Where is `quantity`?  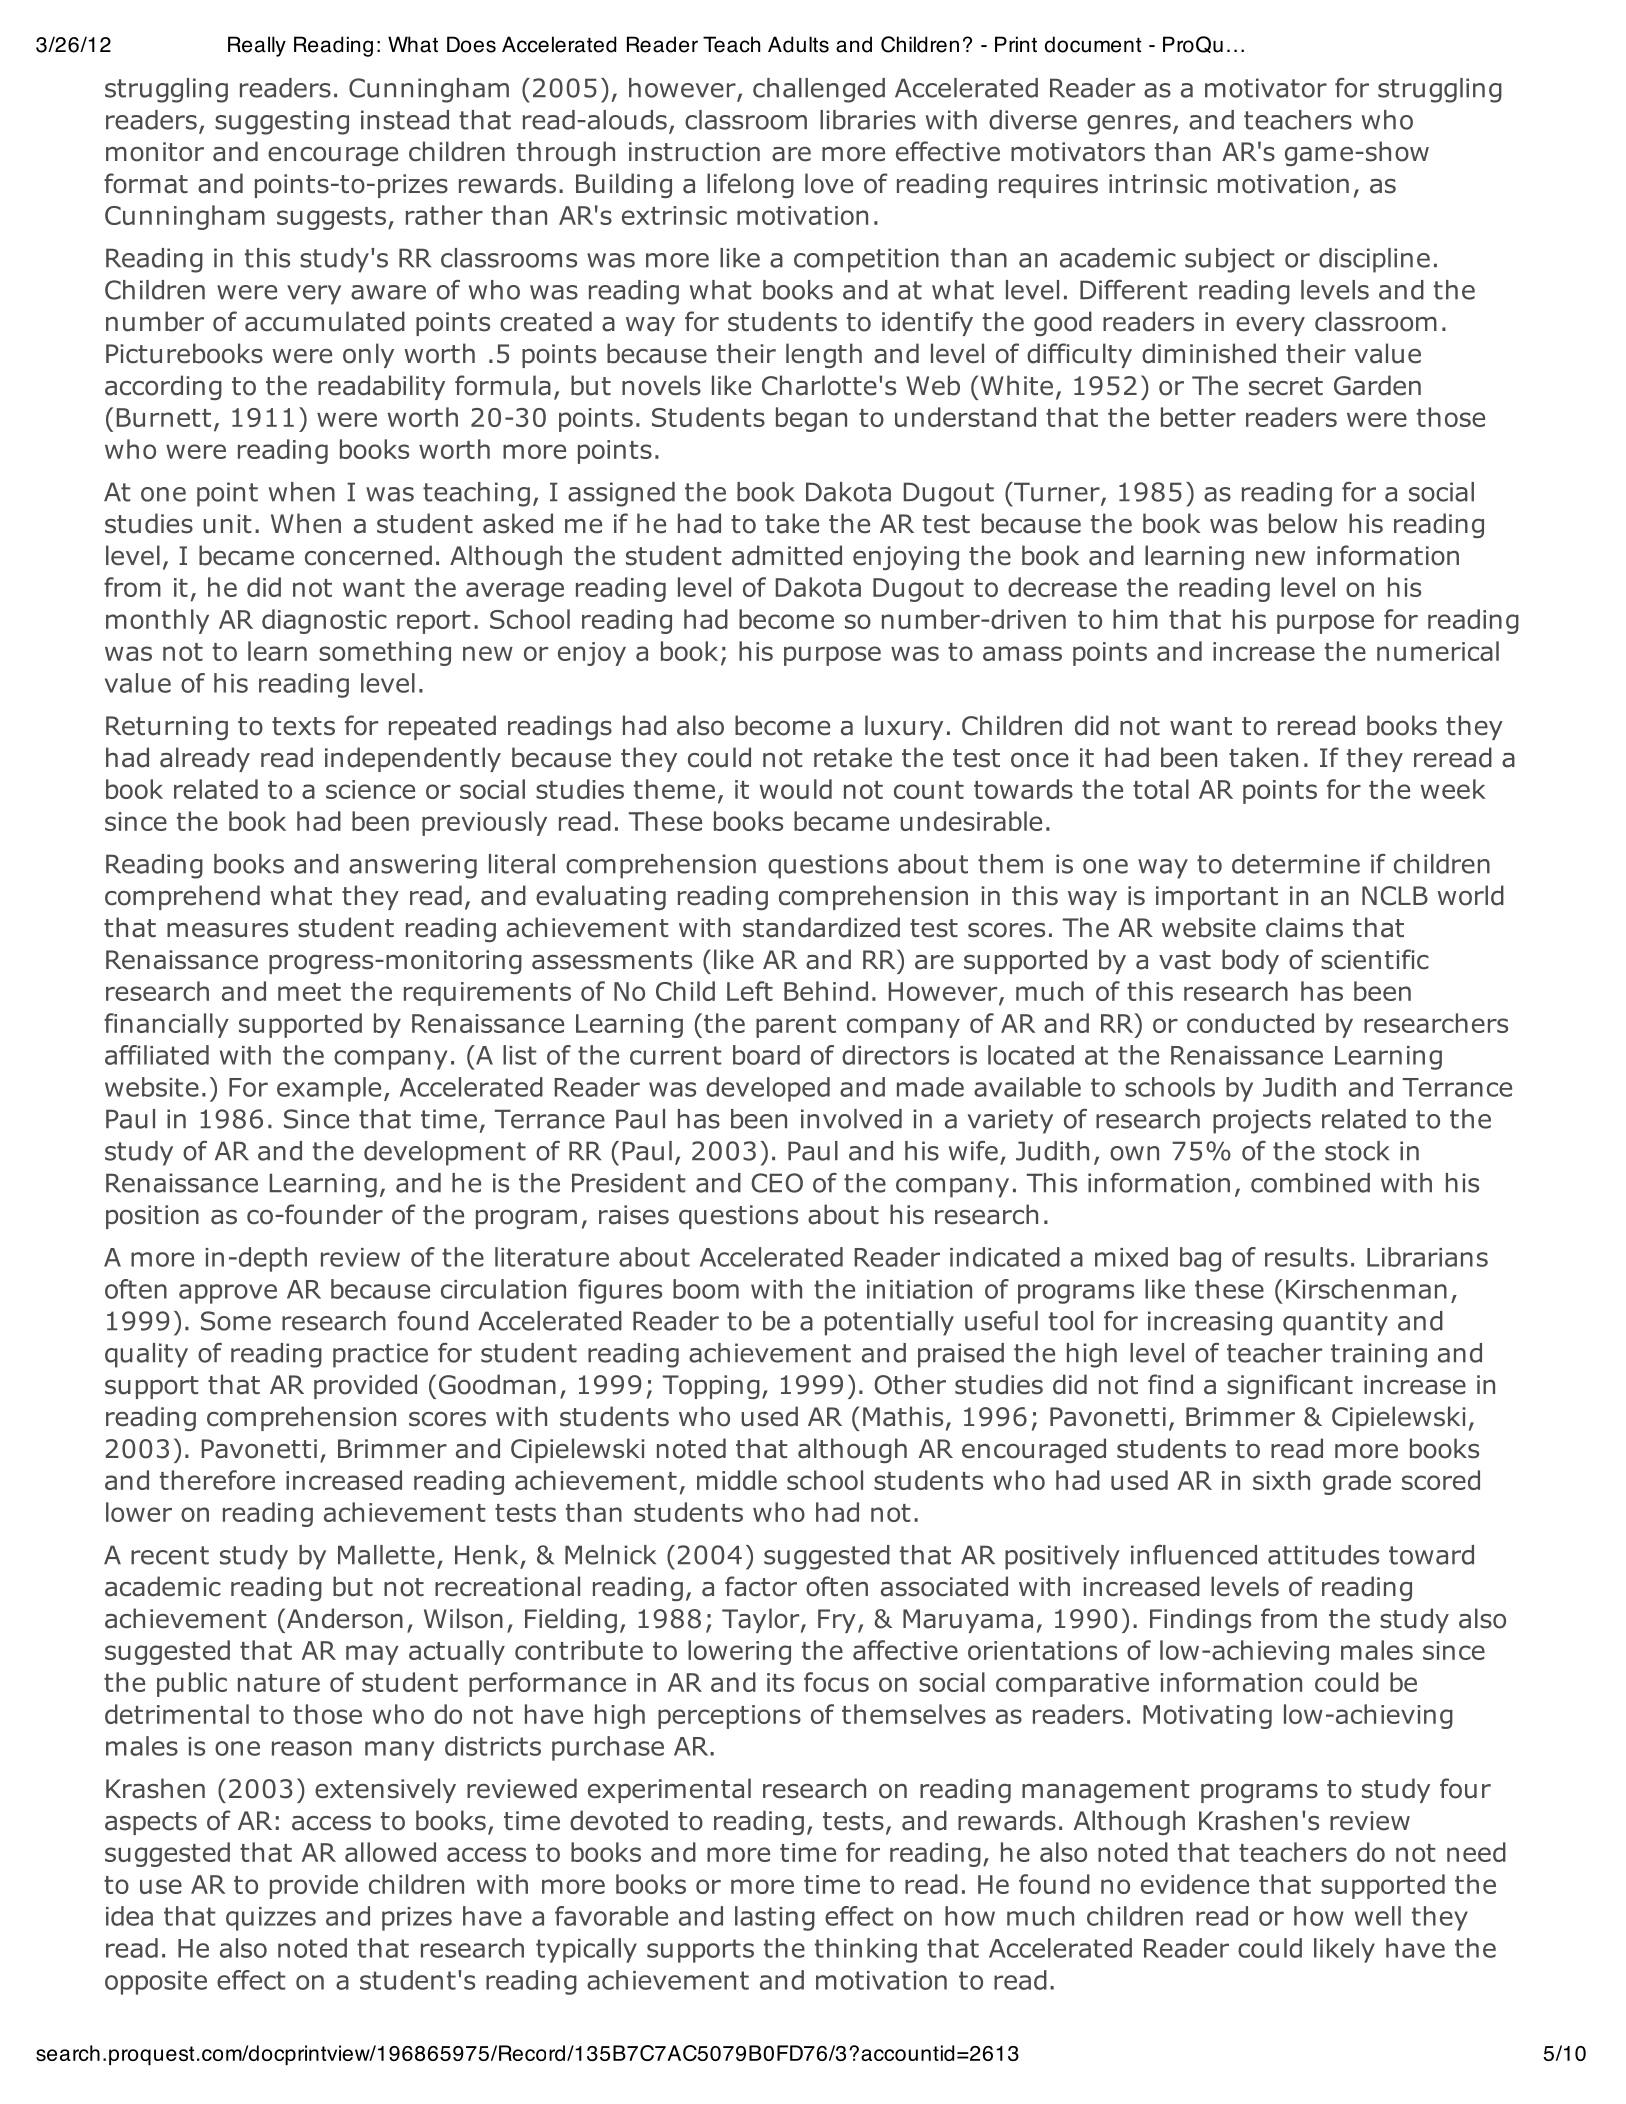
quantity is located at coordinates (1335, 1323).
